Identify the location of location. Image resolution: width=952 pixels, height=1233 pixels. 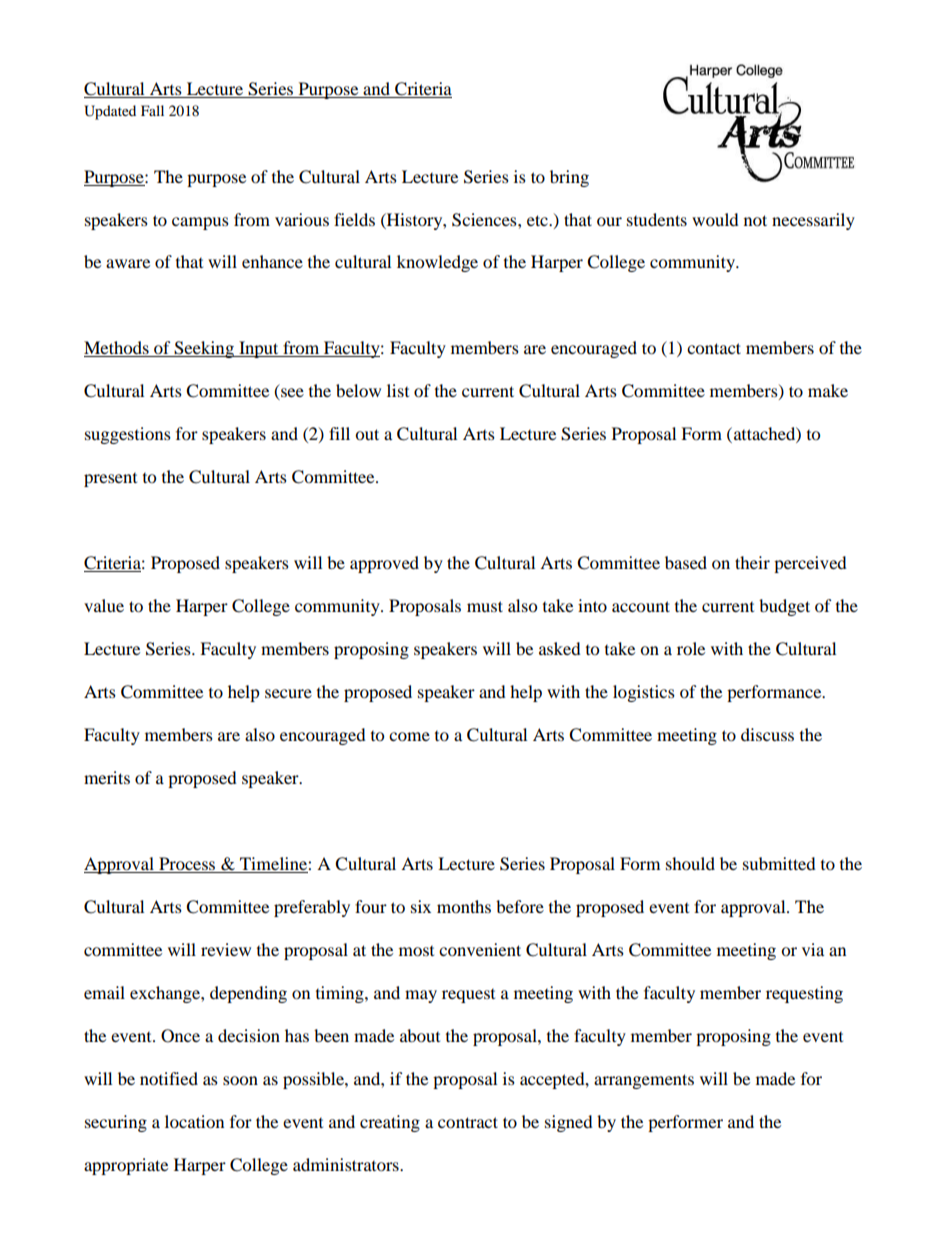
(194, 1121).
